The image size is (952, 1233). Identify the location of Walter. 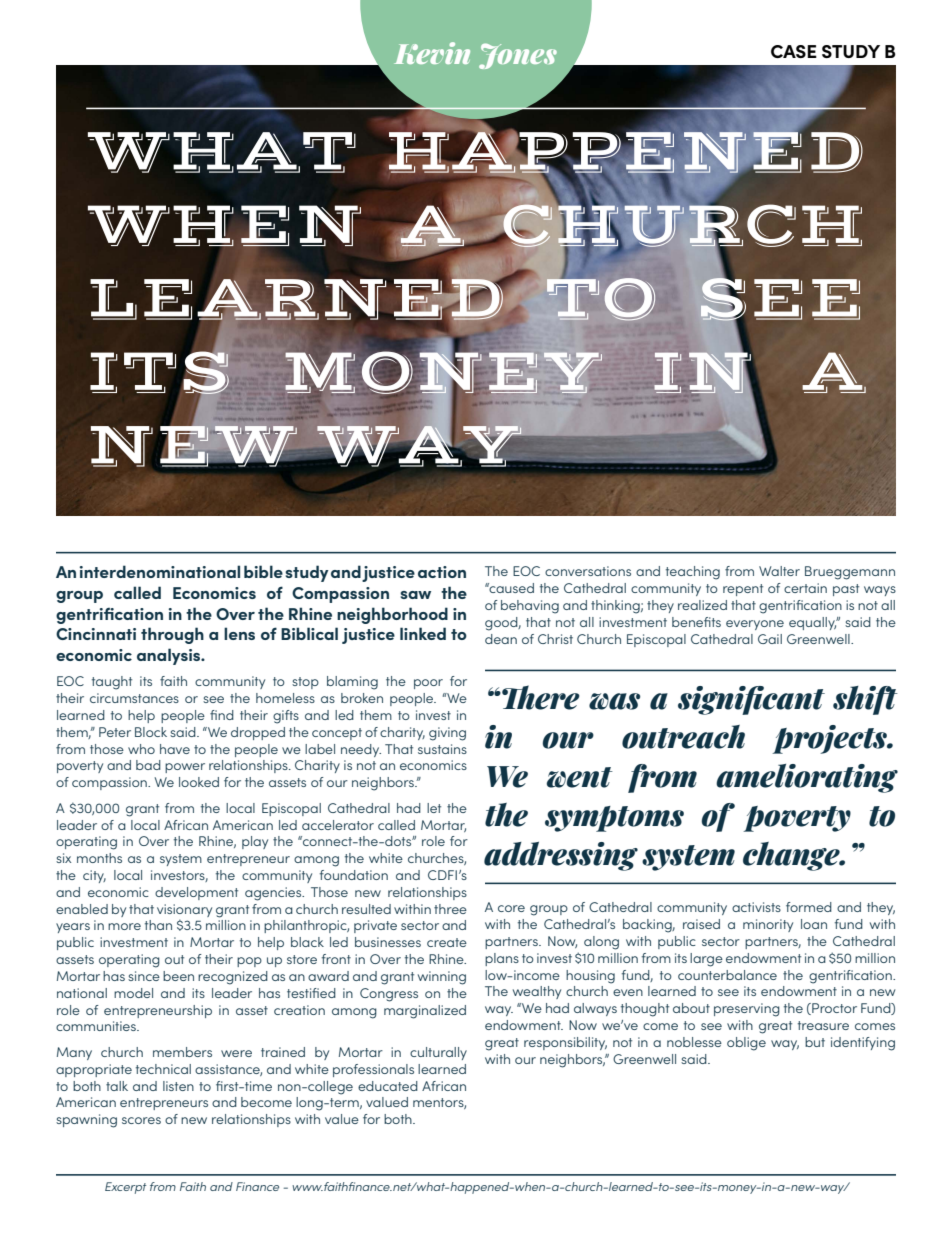
(779, 571).
